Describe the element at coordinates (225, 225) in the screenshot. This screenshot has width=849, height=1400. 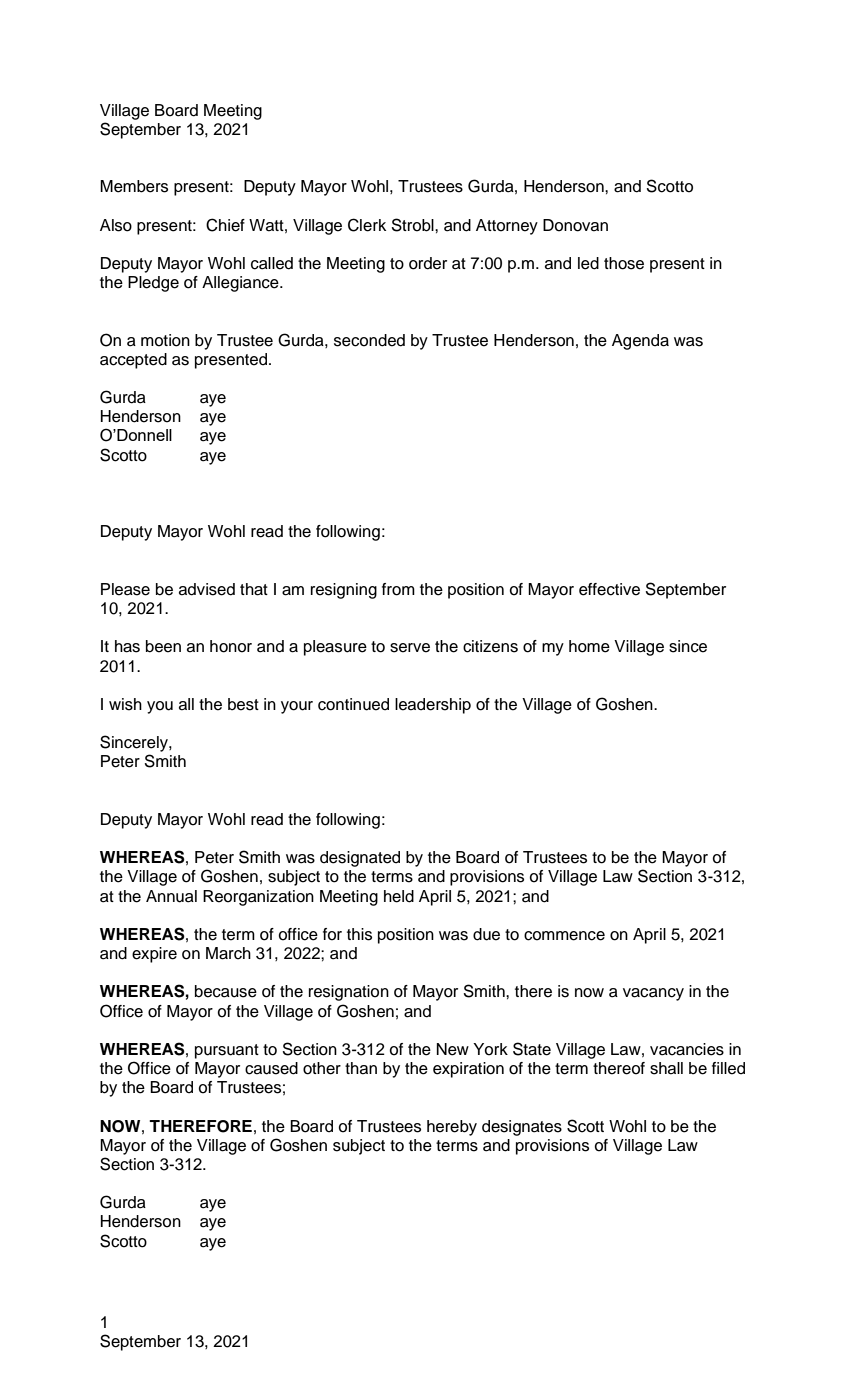
I see `Chief` at that location.
